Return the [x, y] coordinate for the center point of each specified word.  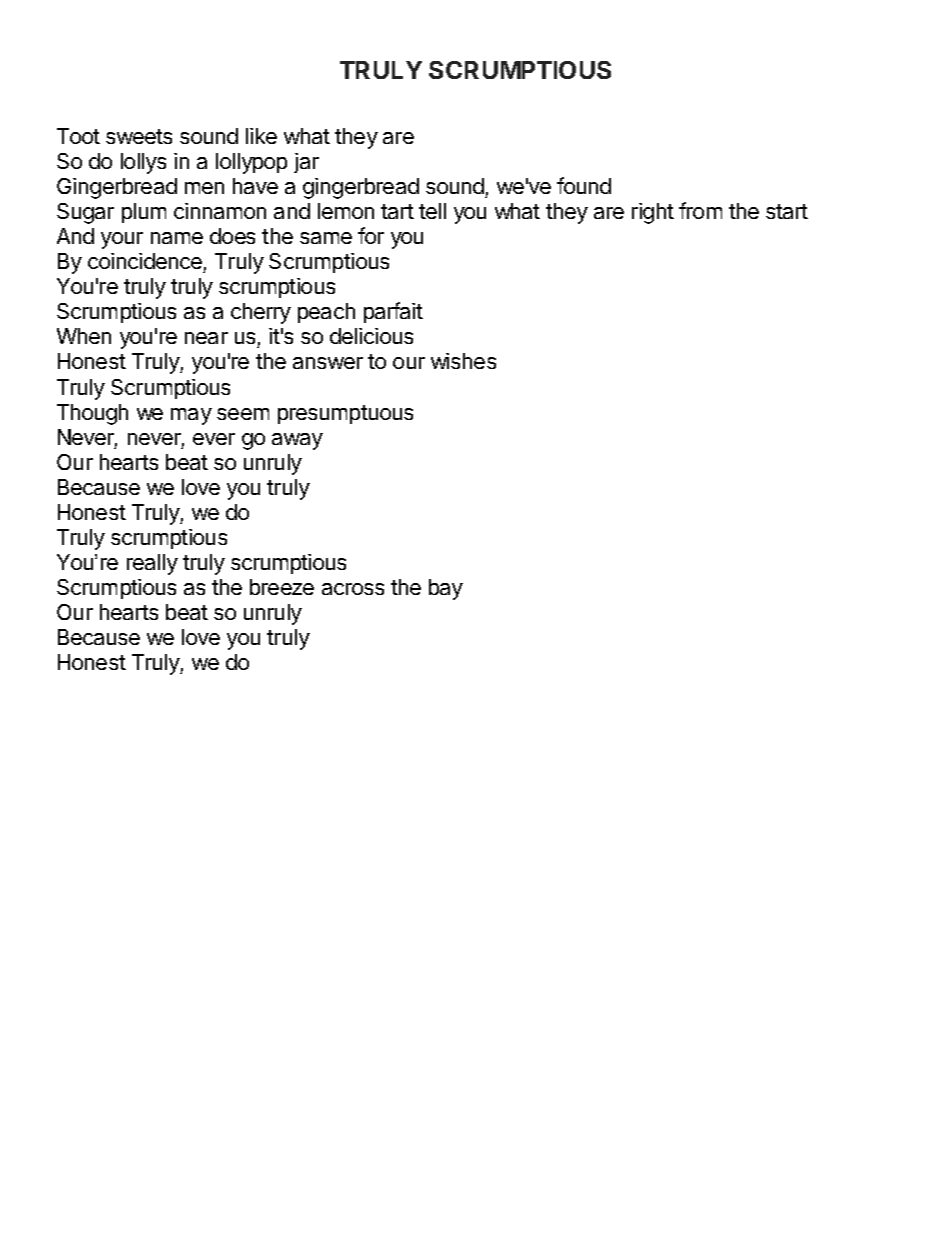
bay [446, 589]
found [584, 185]
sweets [139, 136]
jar [306, 163]
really [152, 564]
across [353, 589]
